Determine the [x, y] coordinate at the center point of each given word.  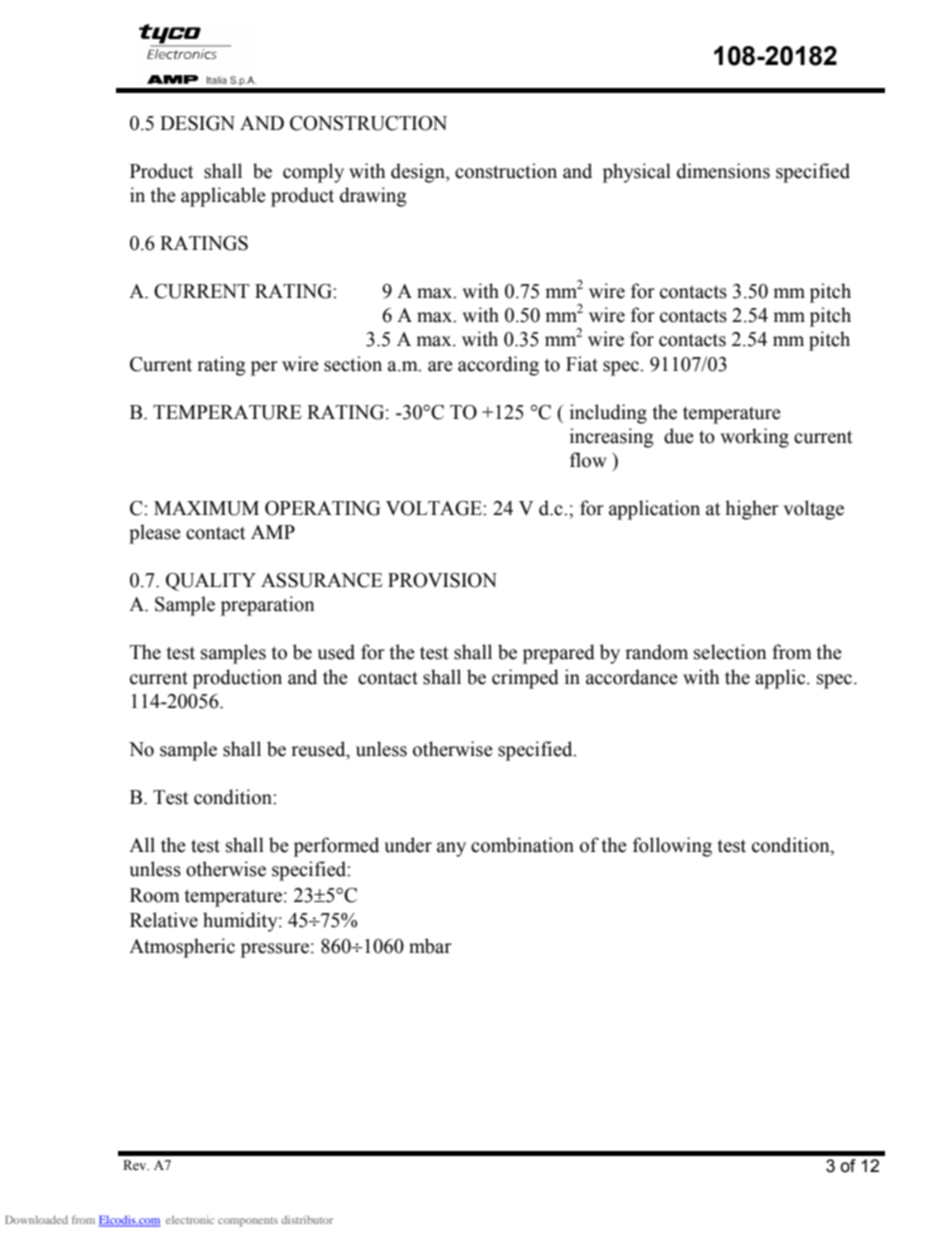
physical [637, 173]
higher [752, 510]
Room [155, 895]
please [155, 534]
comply [313, 173]
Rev [136, 1165]
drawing [373, 197]
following [672, 847]
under [408, 845]
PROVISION [442, 580]
